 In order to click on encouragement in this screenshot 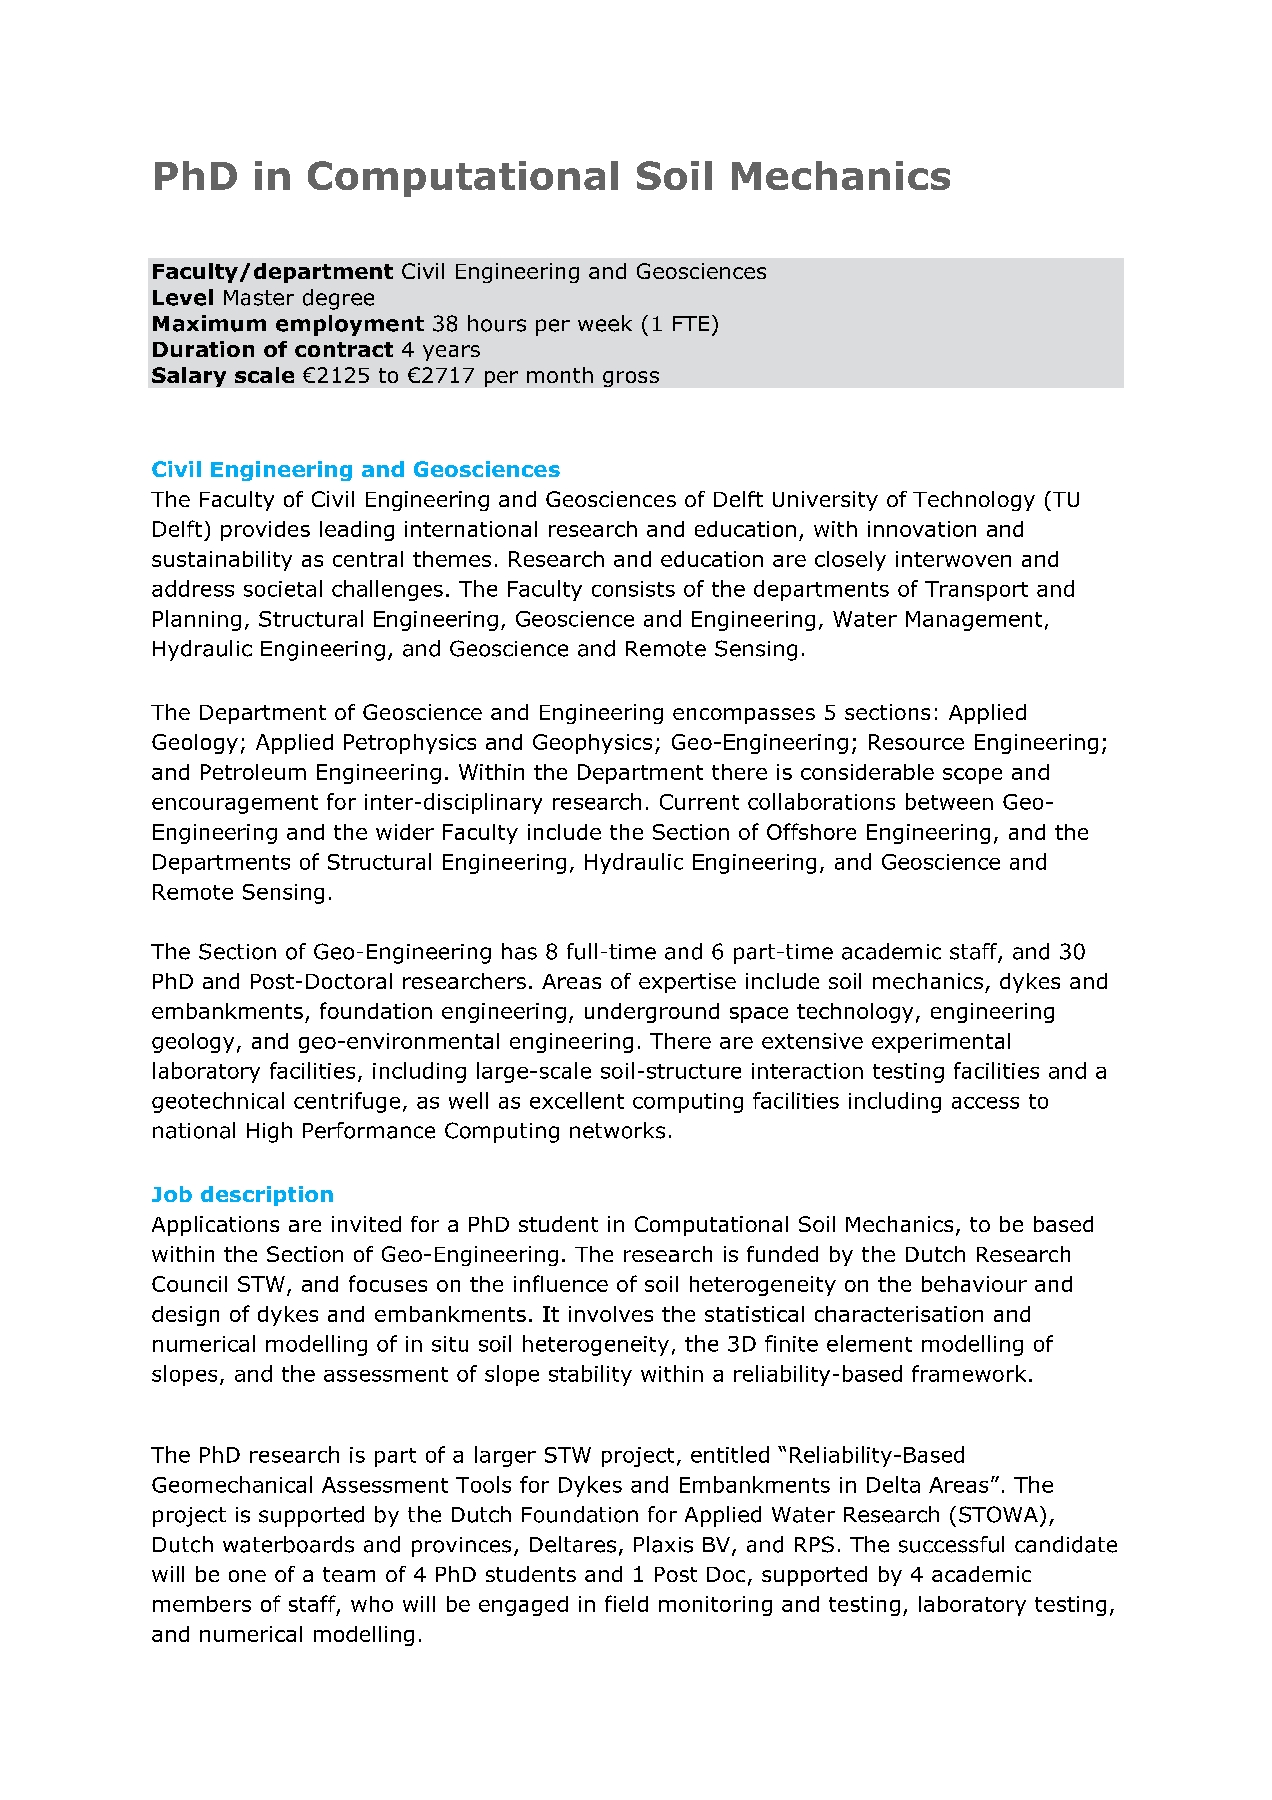, I will do `click(235, 804)`.
